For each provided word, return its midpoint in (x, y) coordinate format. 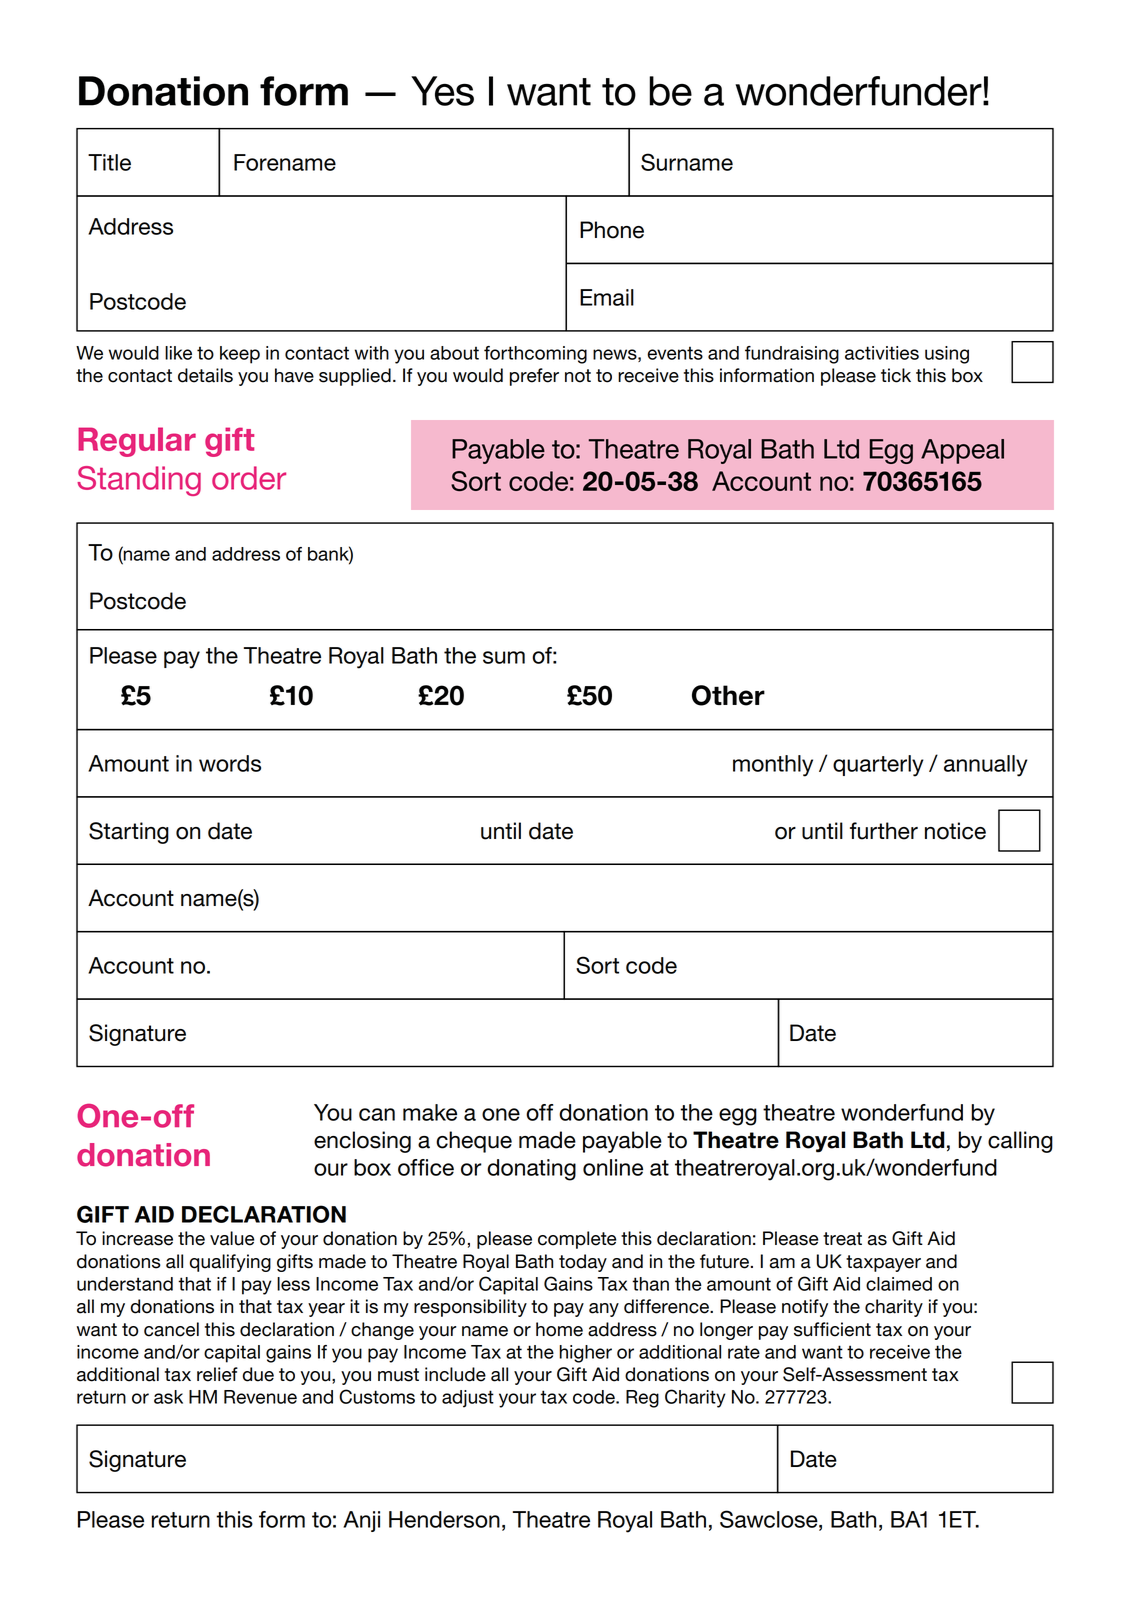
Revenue (260, 1397)
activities (882, 353)
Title (109, 162)
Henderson (444, 1519)
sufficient (832, 1329)
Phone (612, 230)
